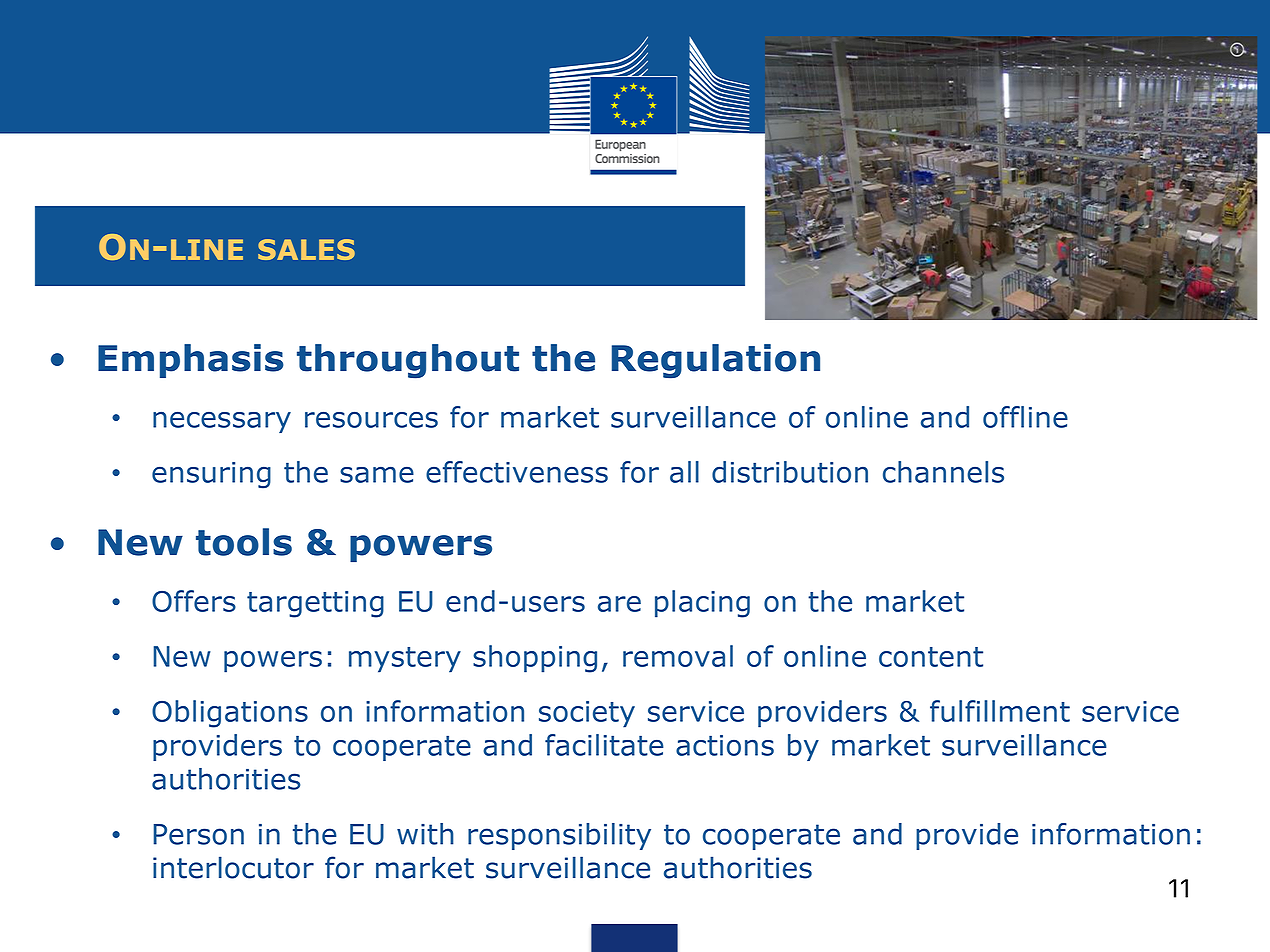 This screenshot has height=952, width=1270. I want to click on responsibility, so click(559, 836).
